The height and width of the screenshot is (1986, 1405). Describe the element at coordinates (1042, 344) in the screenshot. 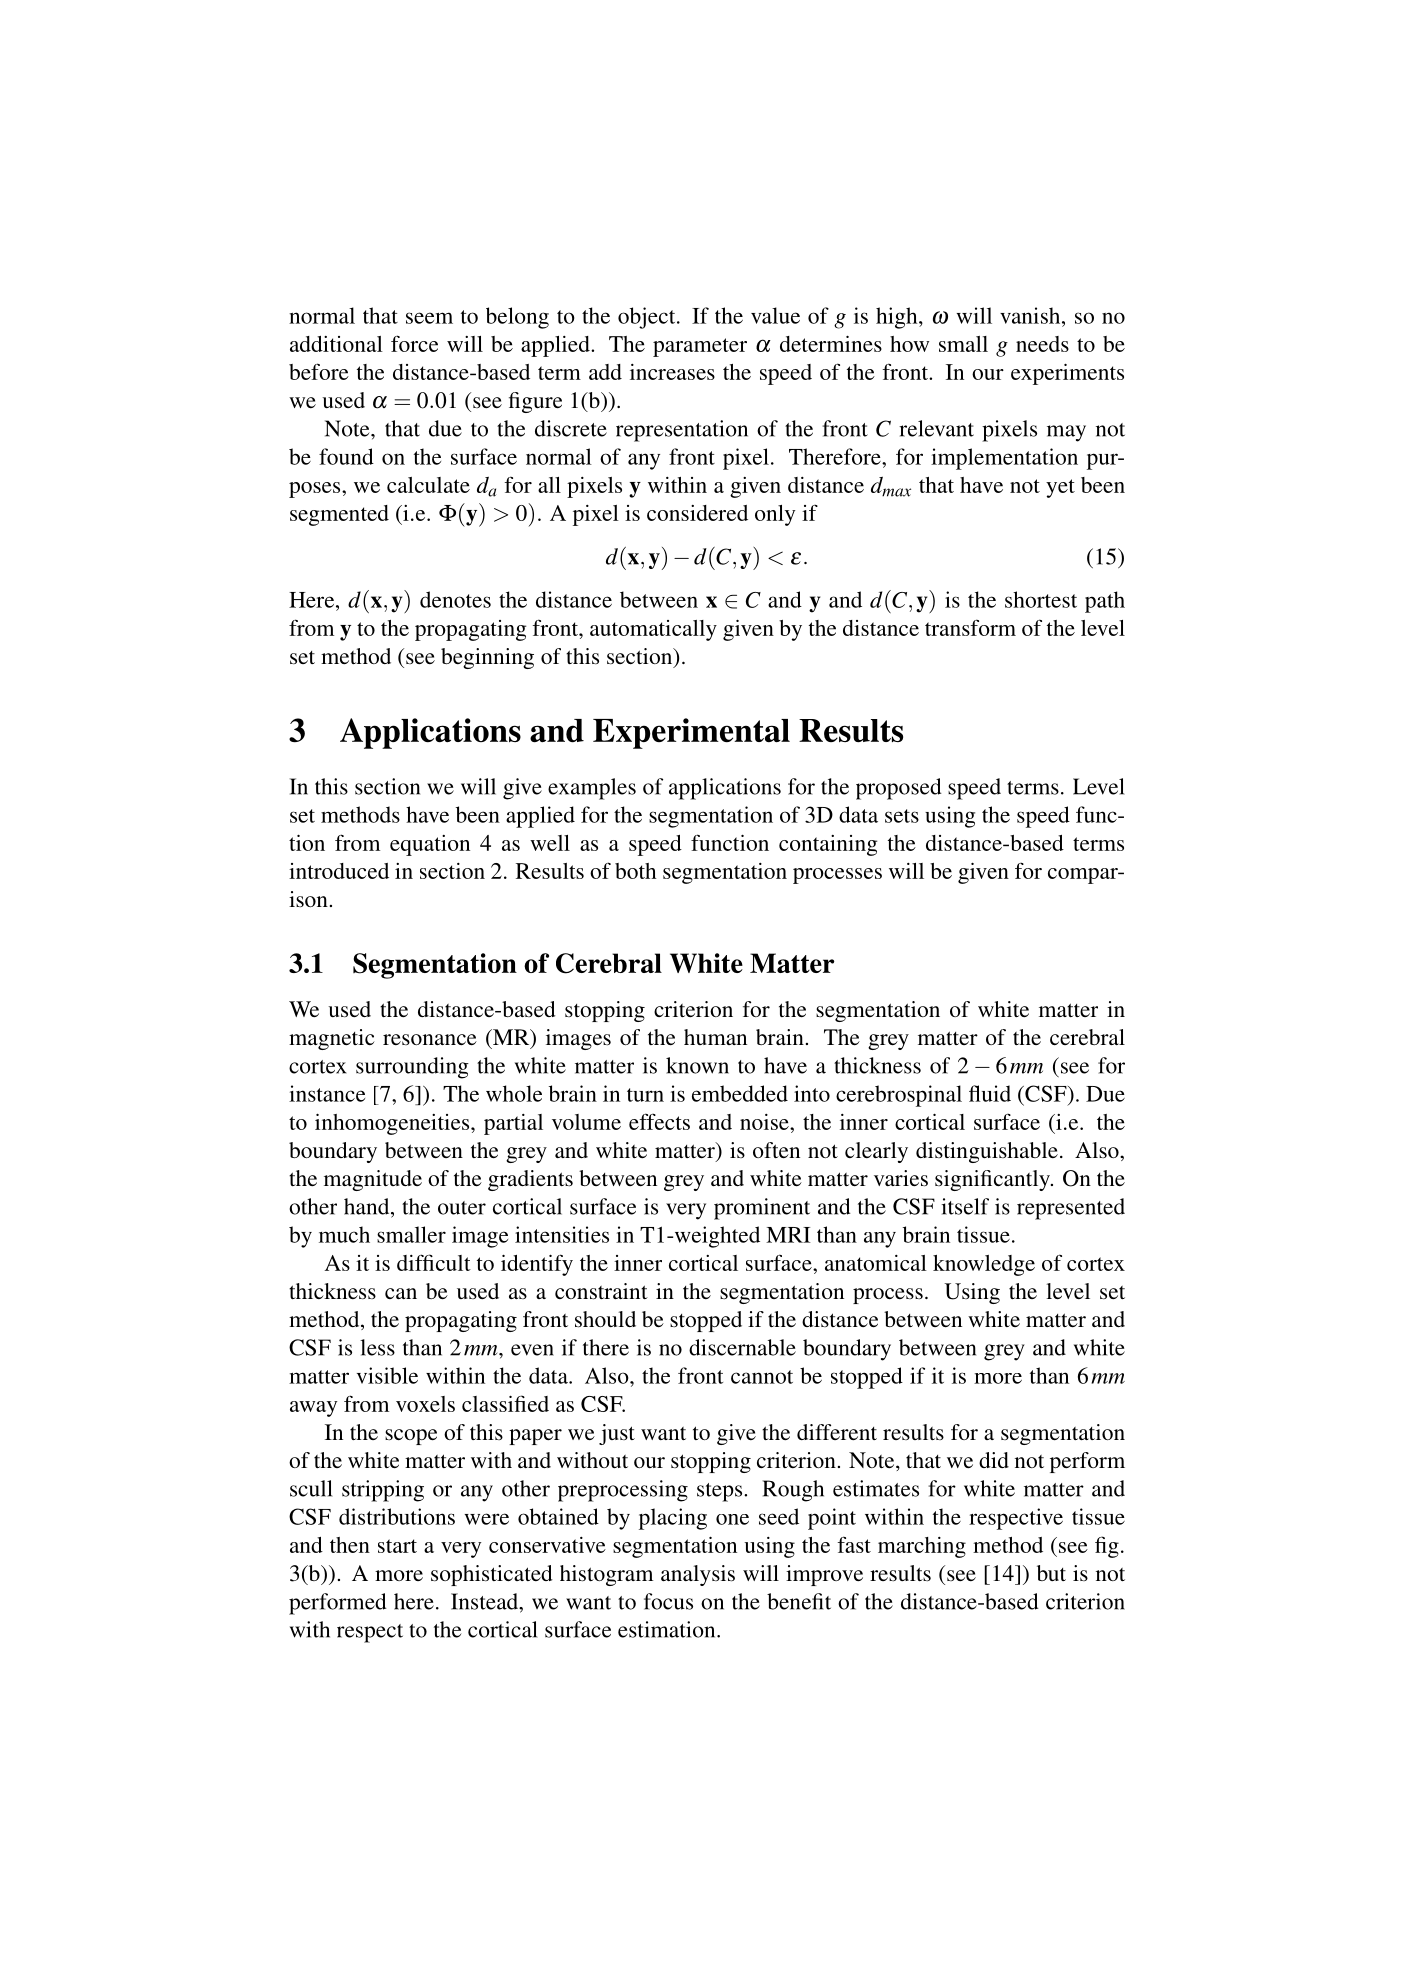

I see `needs` at that location.
